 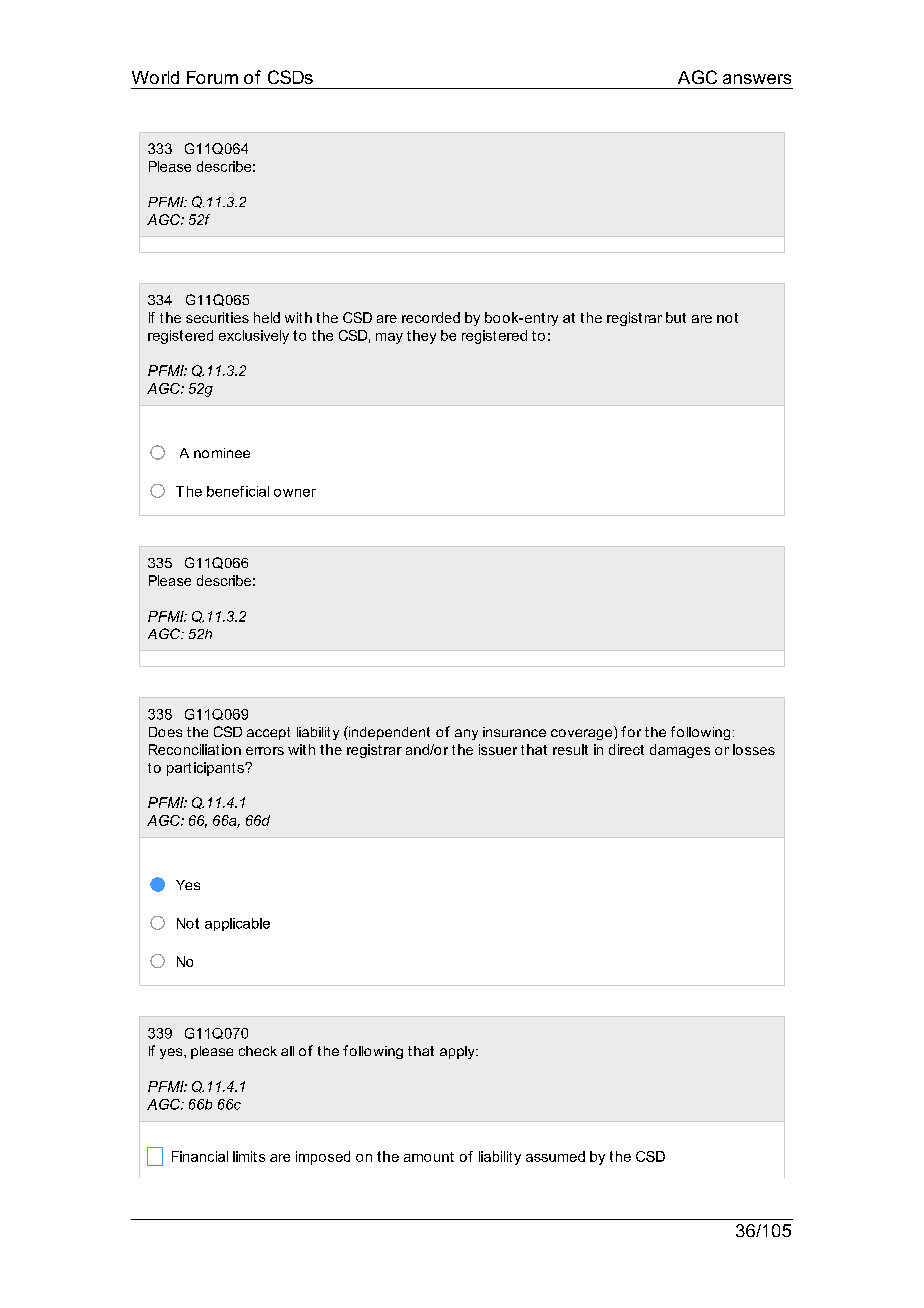 I want to click on assumed, so click(x=555, y=1156).
